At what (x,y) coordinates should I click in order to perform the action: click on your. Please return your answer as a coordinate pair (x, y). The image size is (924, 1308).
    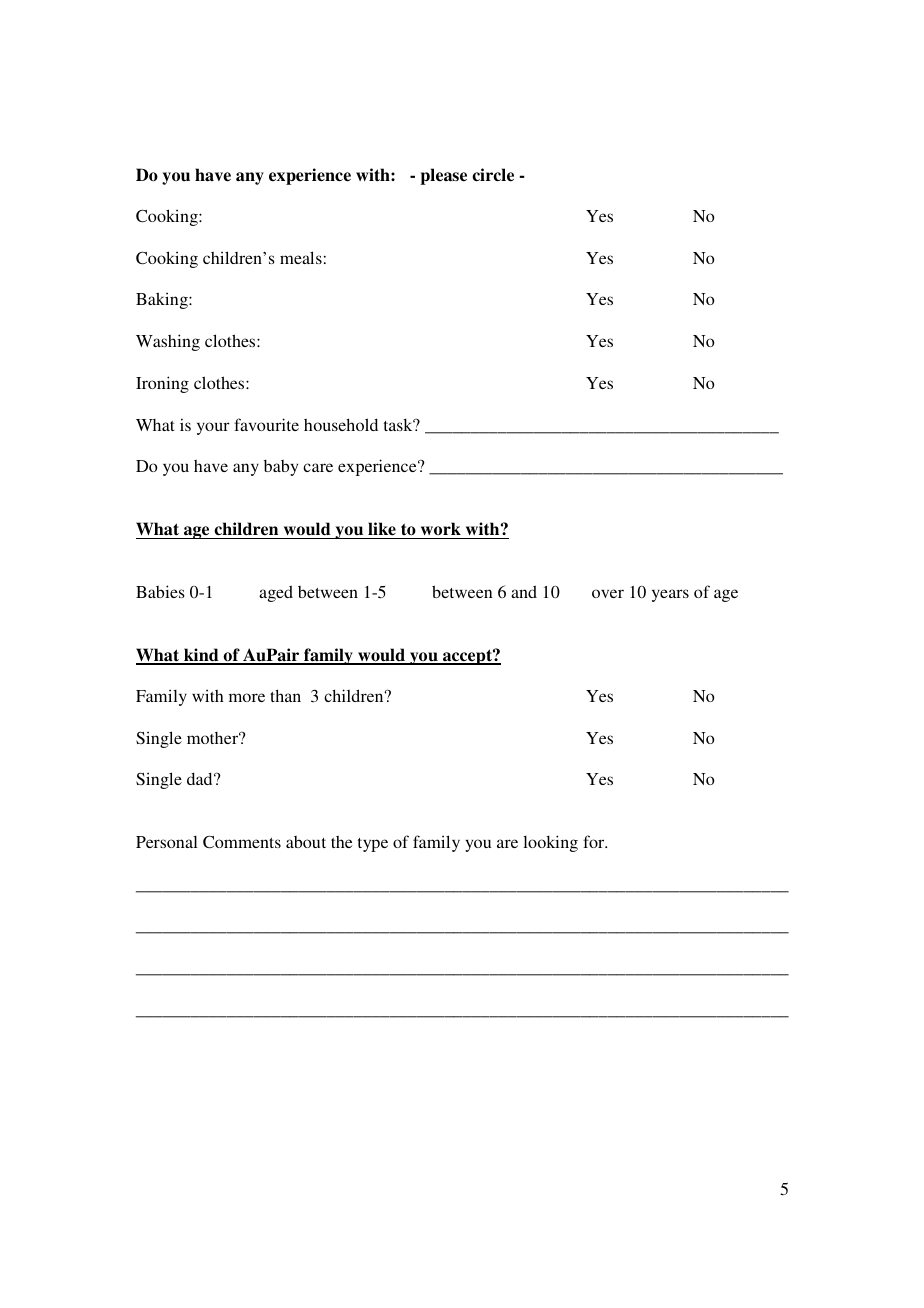
    Looking at the image, I should click on (213, 428).
